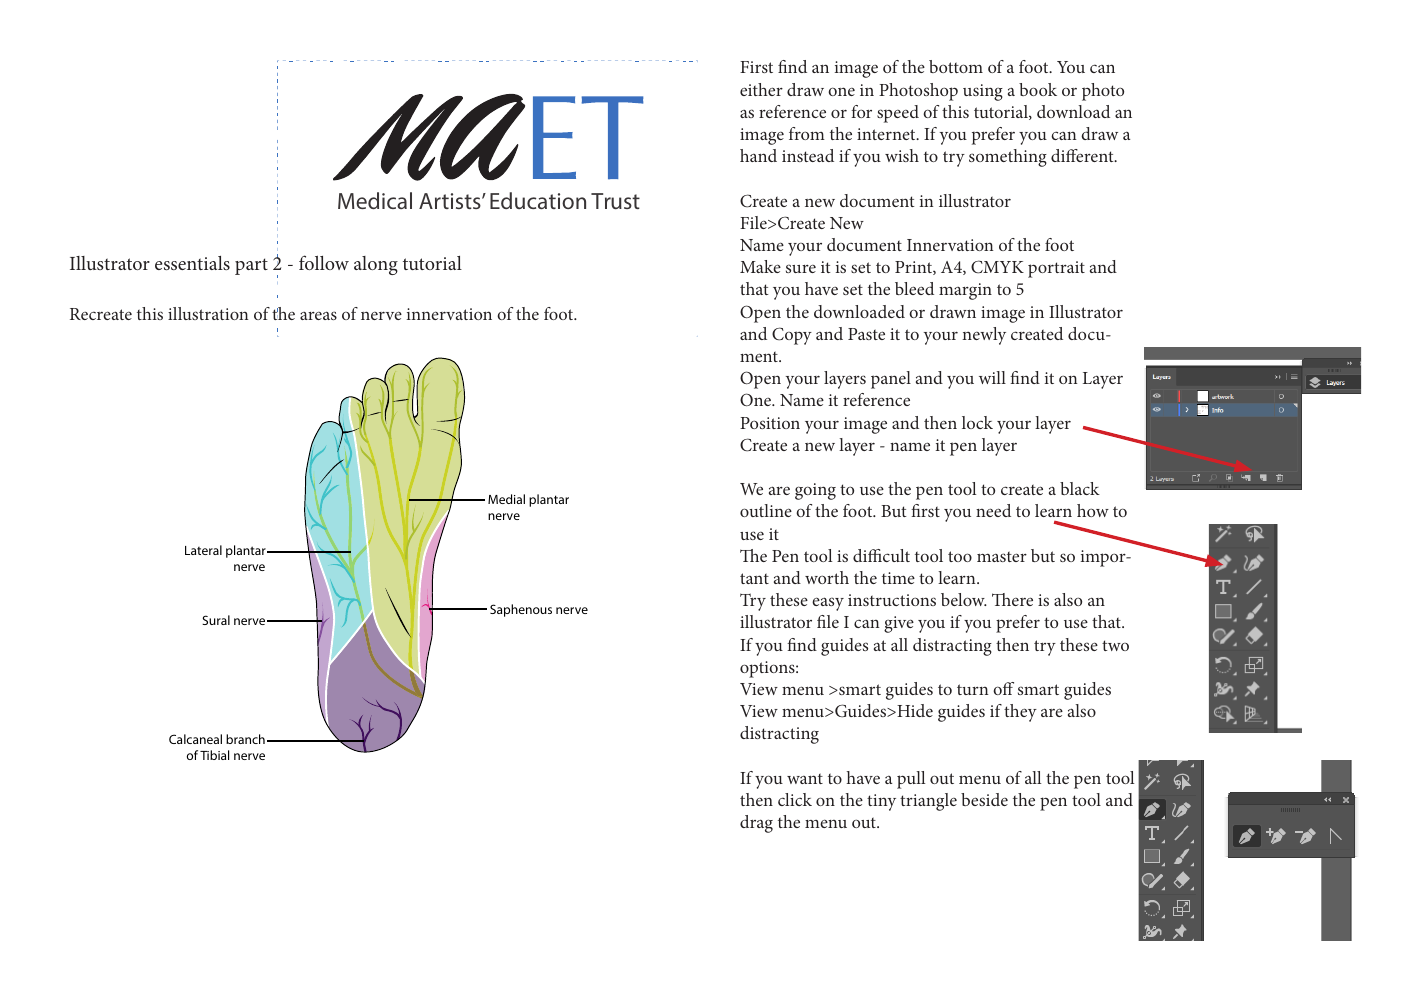 The width and height of the page is (1416, 1001). Describe the element at coordinates (506, 499) in the page. I see `Medial` at that location.
